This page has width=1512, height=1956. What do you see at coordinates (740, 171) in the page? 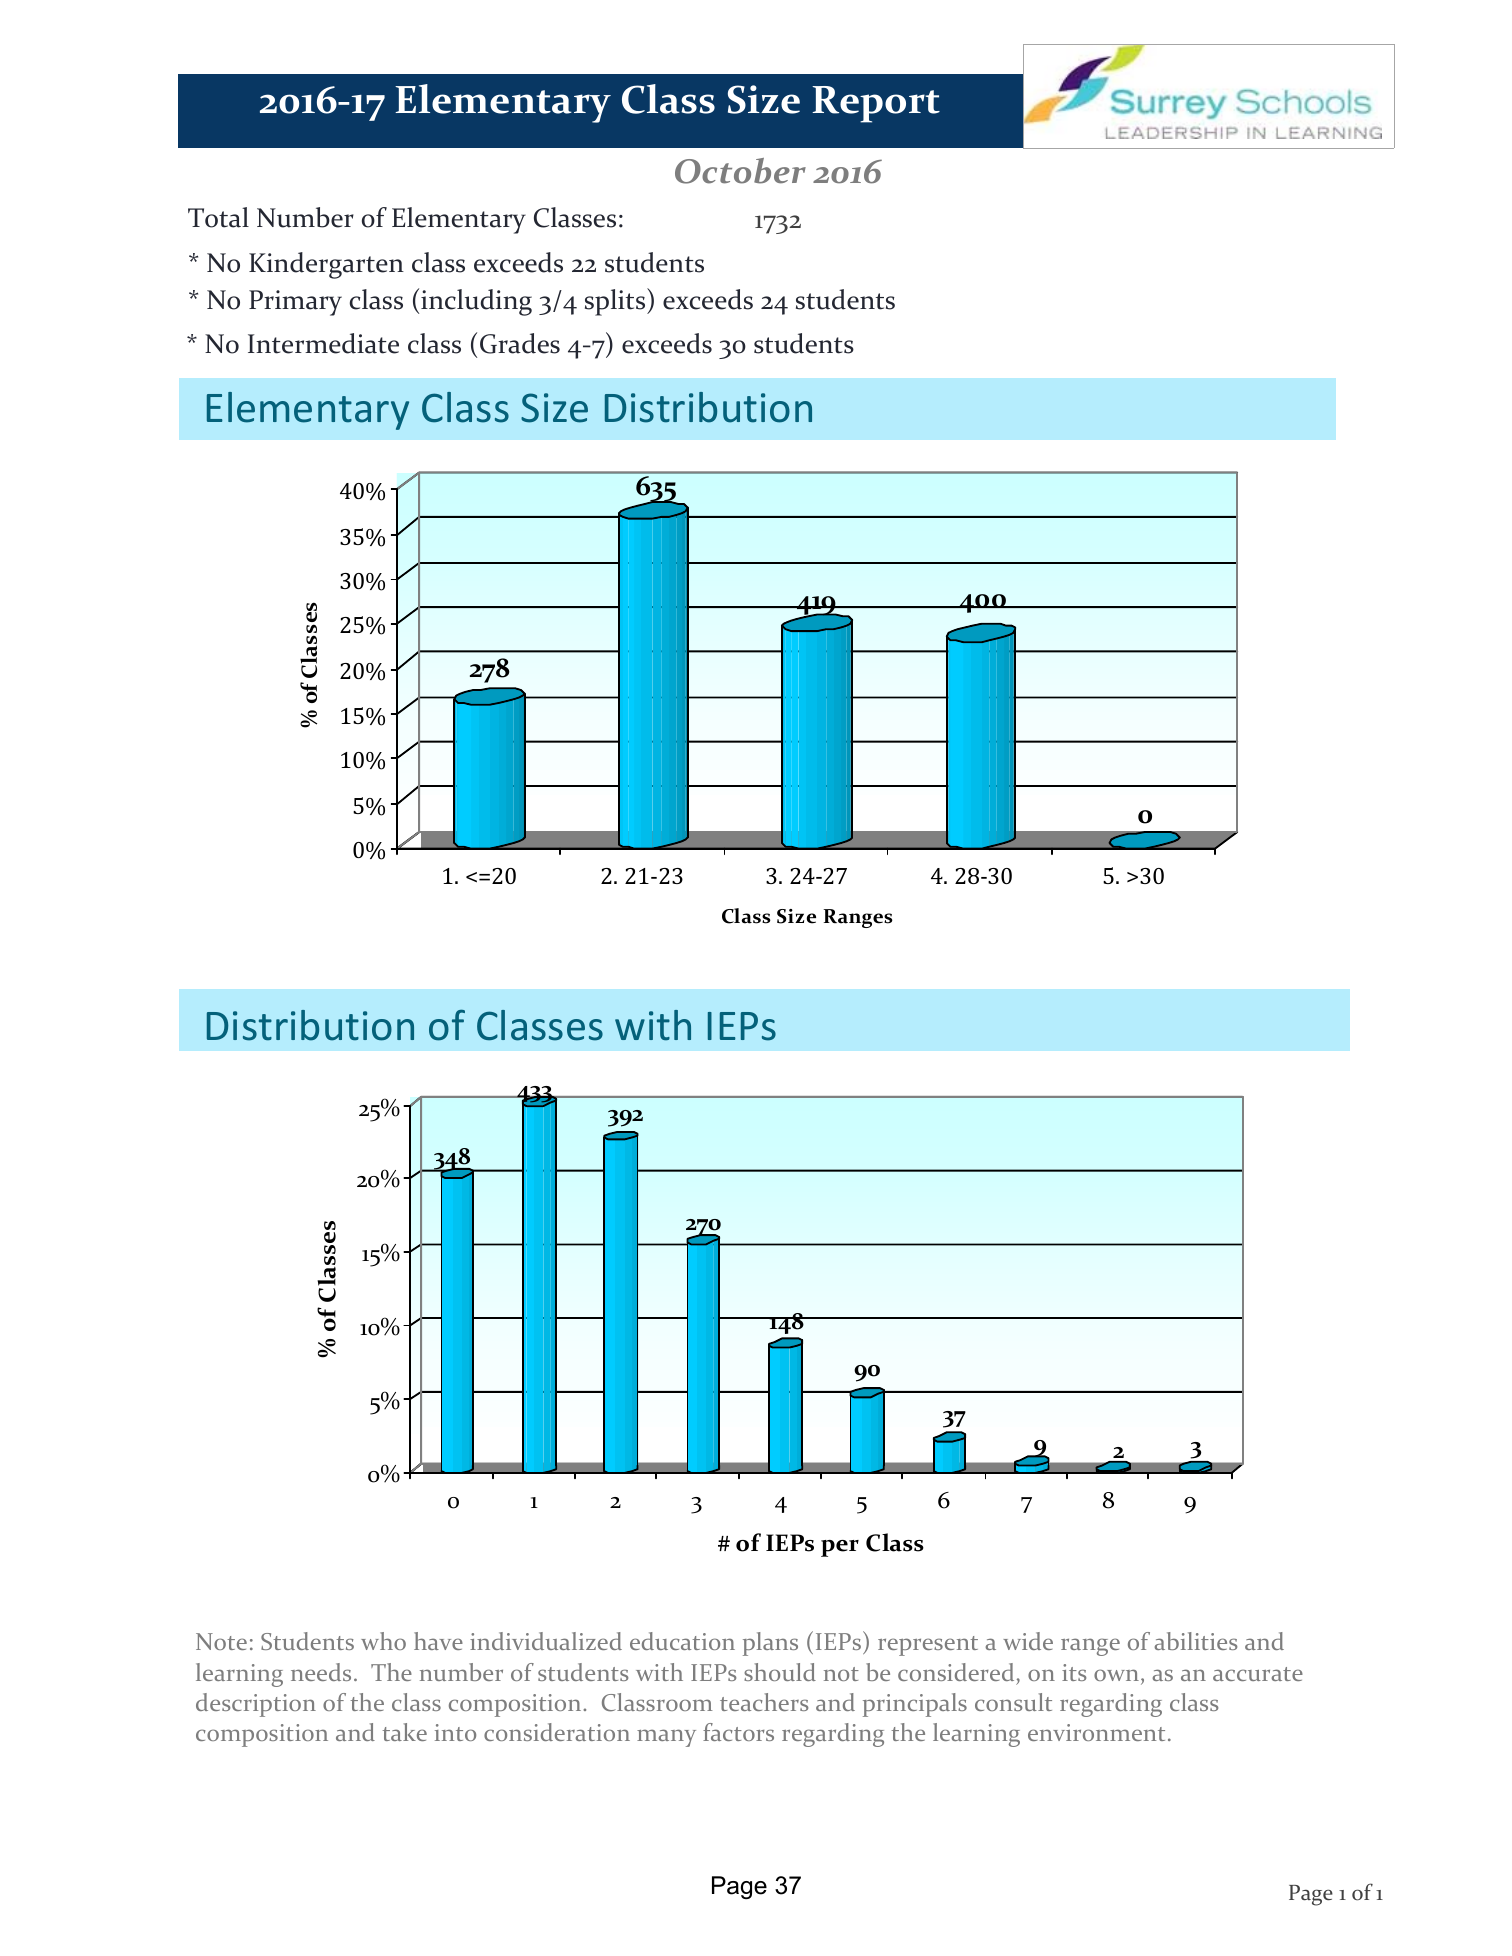
I see `October` at bounding box center [740, 171].
